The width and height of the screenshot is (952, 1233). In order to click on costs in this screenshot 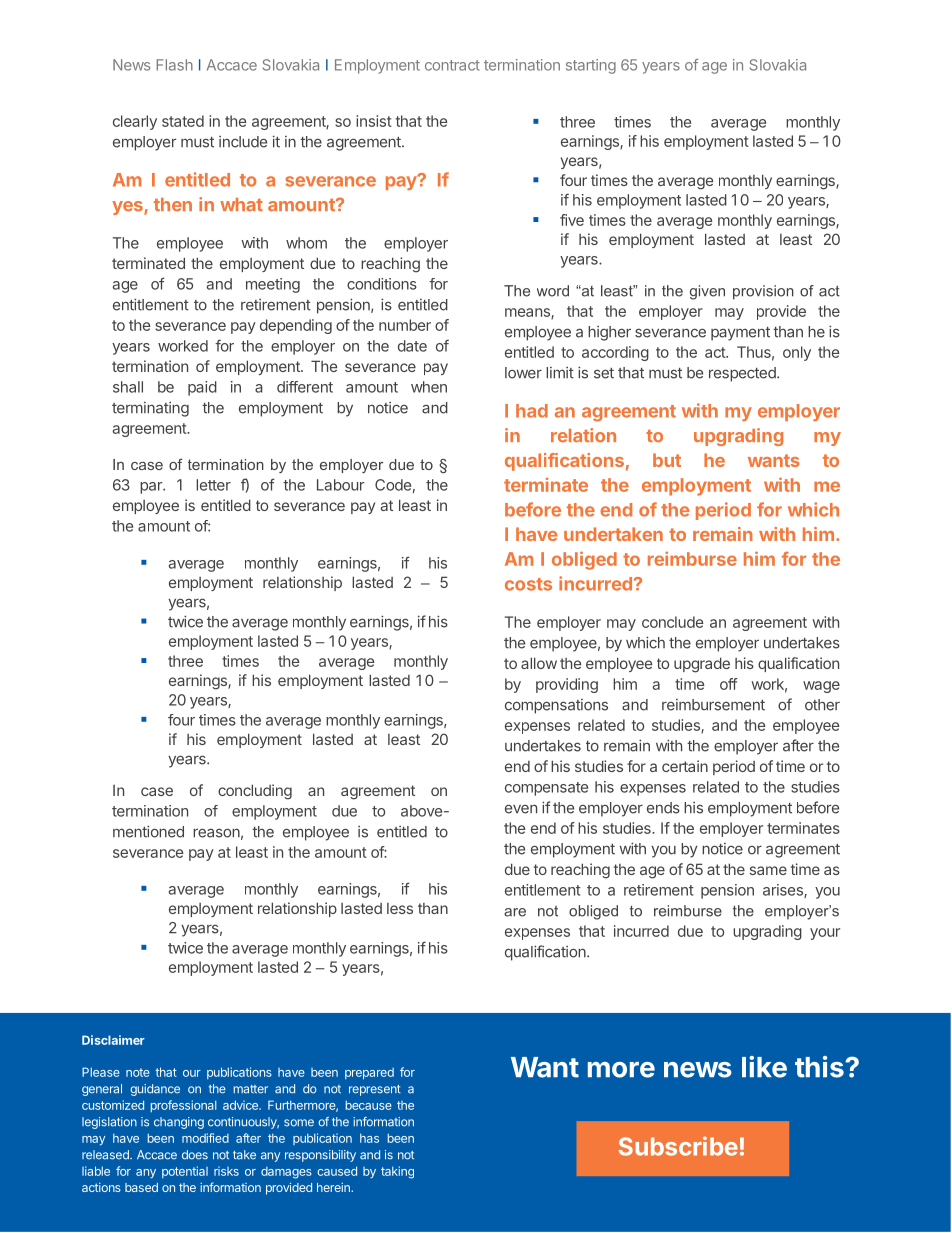, I will do `click(528, 584)`.
